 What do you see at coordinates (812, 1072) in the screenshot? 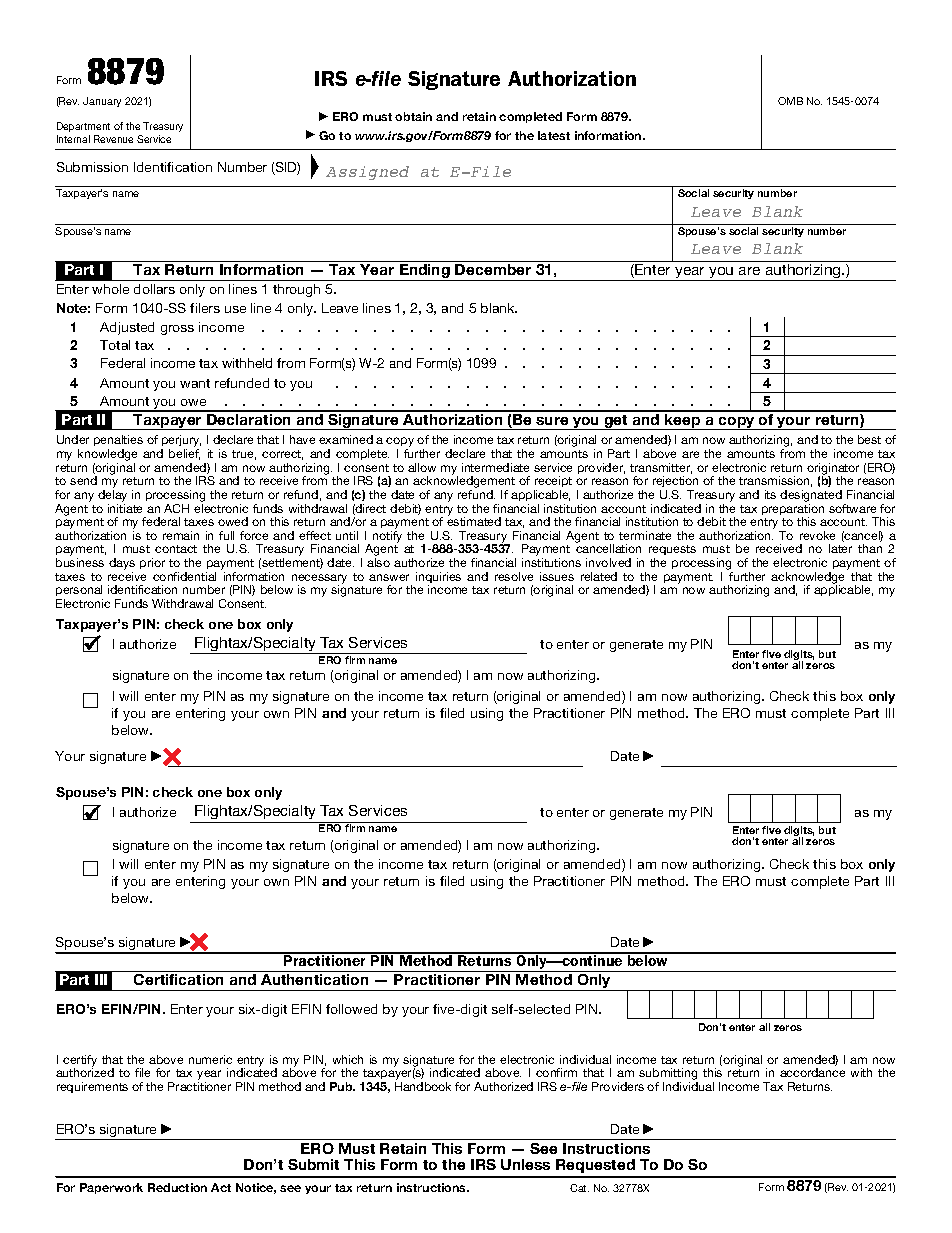
I see `accordance` at bounding box center [812, 1072].
